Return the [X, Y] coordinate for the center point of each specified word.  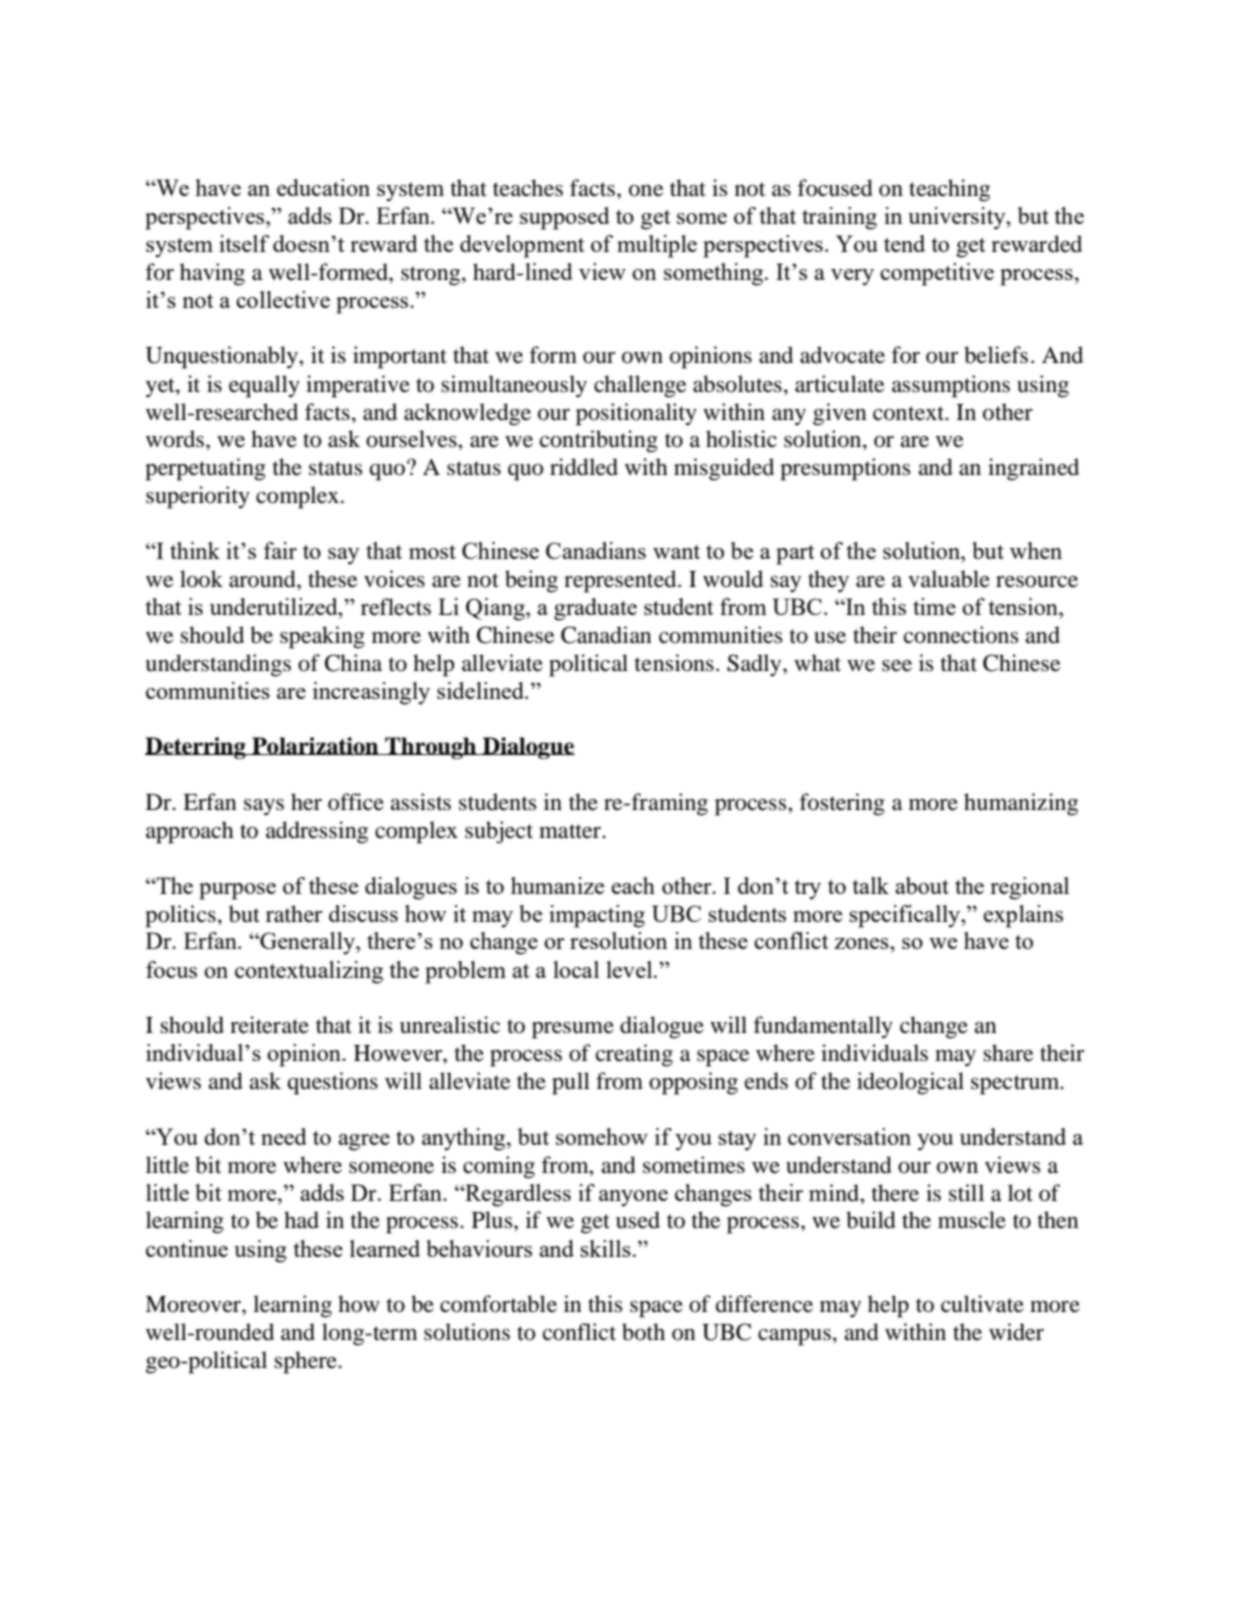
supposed [565, 218]
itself [244, 243]
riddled [584, 467]
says [264, 807]
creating [634, 1055]
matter [571, 831]
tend [904, 243]
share [1008, 1053]
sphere [306, 1362]
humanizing [1021, 804]
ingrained [1033, 469]
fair [280, 550]
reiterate [269, 1025]
